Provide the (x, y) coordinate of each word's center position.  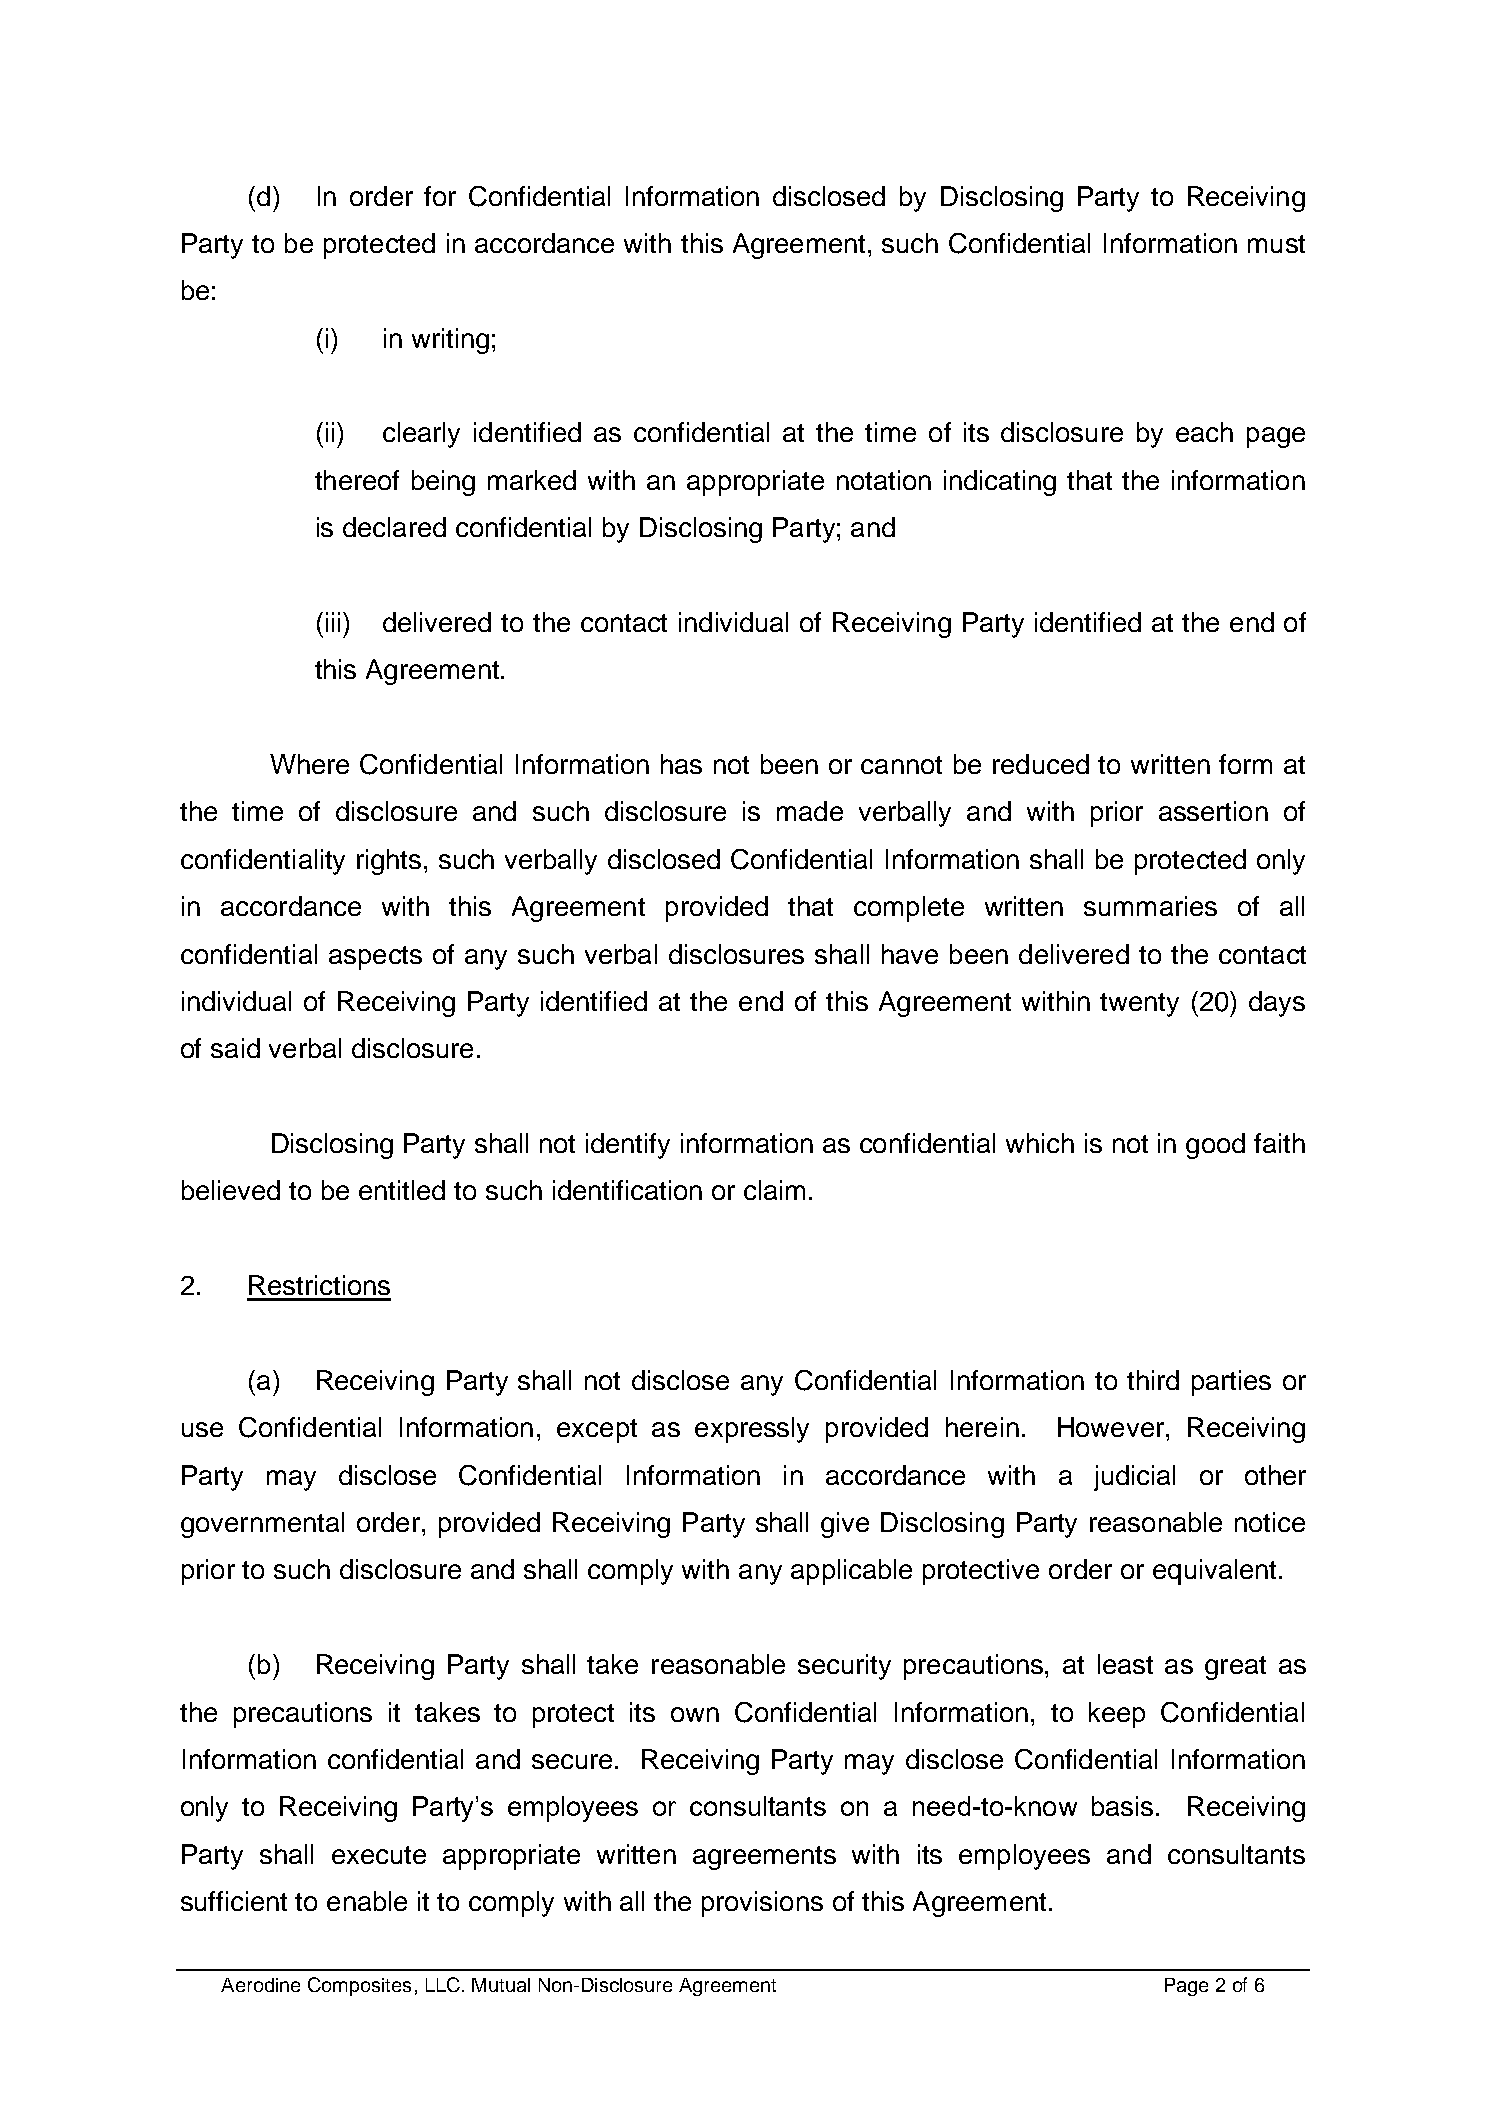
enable (367, 1901)
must (1276, 244)
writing (450, 341)
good (1215, 1146)
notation (884, 480)
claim (774, 1190)
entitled (402, 1190)
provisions (762, 1904)
